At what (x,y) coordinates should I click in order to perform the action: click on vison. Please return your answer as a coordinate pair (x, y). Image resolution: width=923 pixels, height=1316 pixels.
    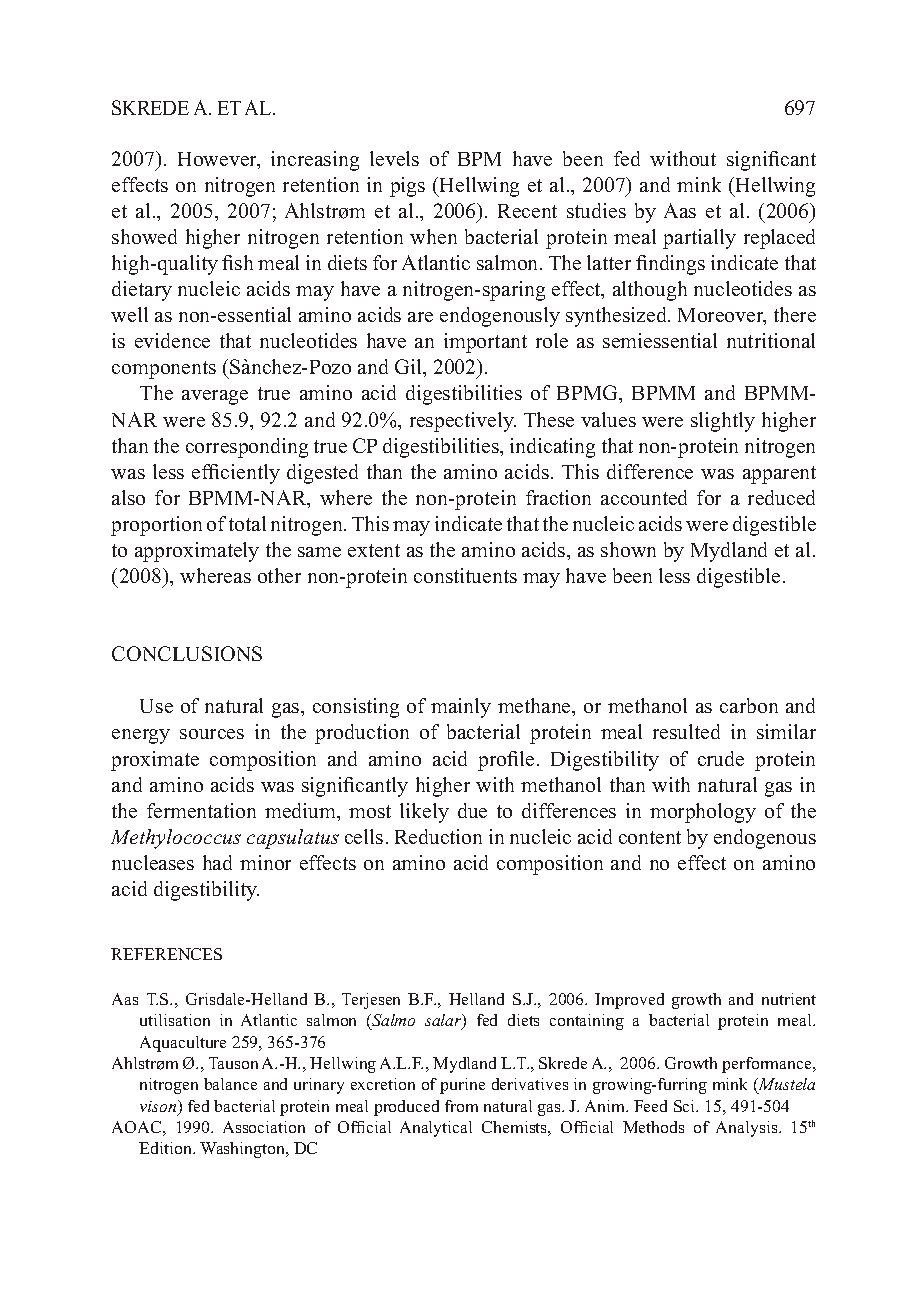
    Looking at the image, I should click on (159, 1107).
